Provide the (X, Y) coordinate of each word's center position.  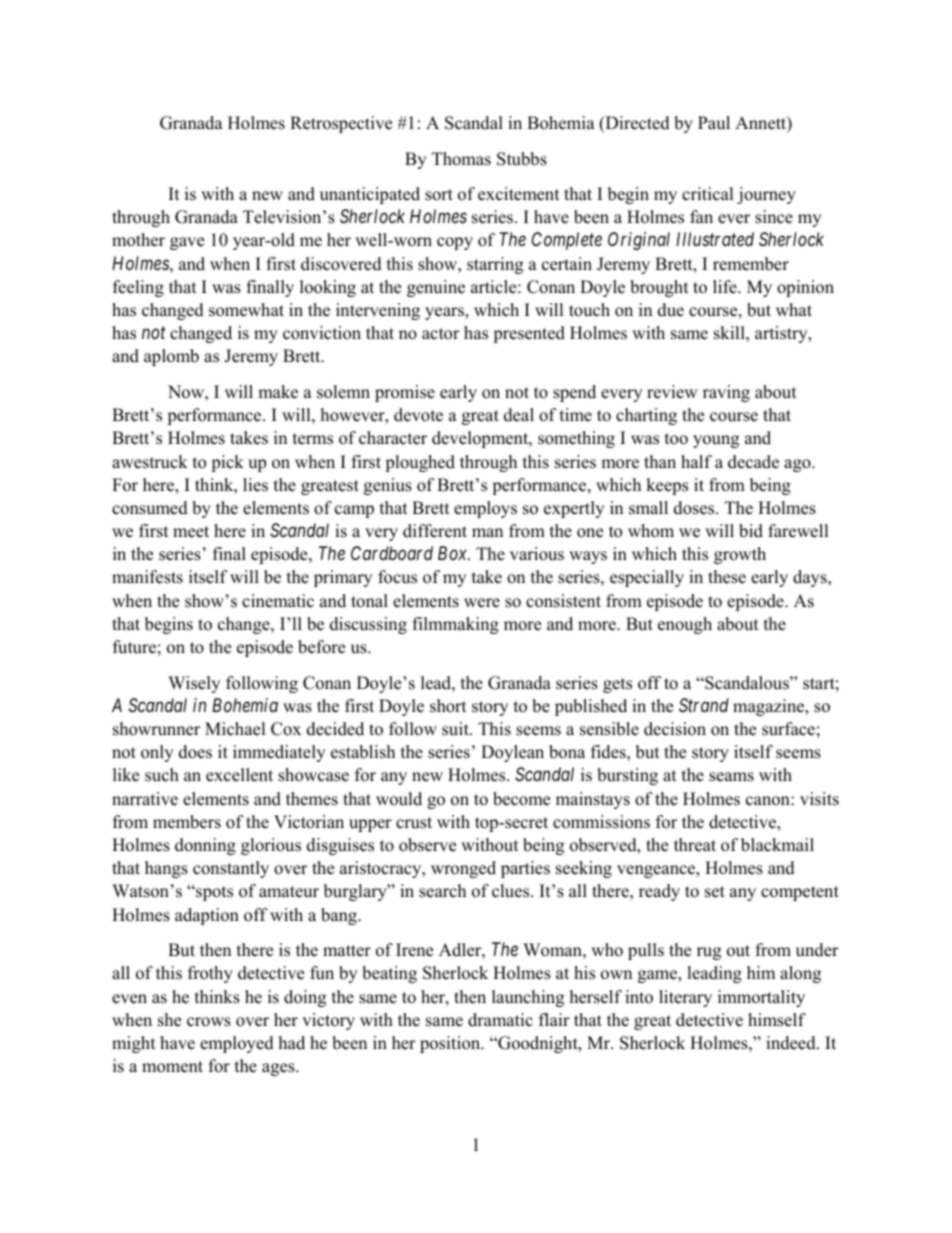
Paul (714, 123)
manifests (147, 577)
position (451, 1044)
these (727, 577)
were (482, 603)
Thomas (461, 159)
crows (209, 1022)
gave (187, 243)
